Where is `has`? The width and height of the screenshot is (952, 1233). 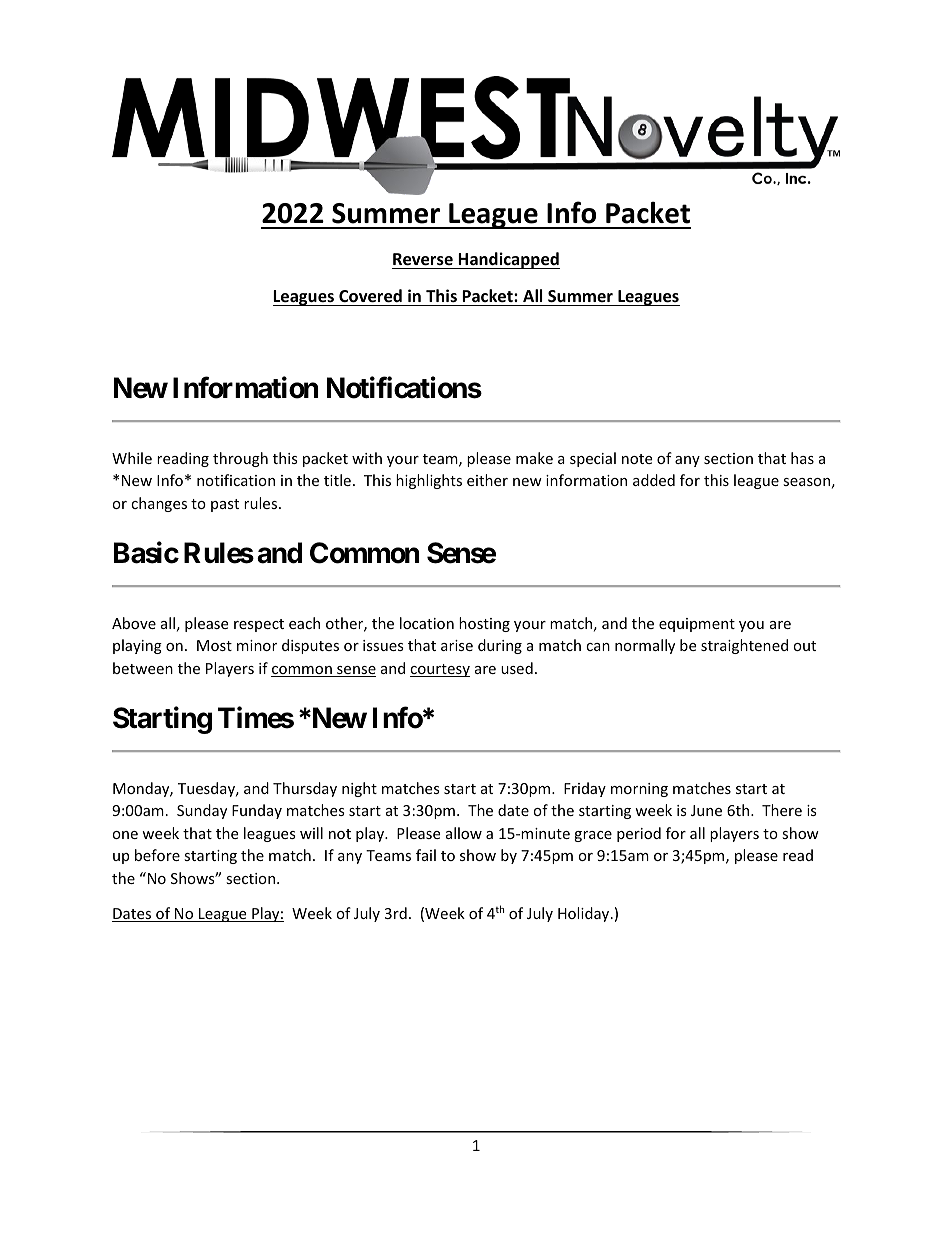
has is located at coordinates (802, 458).
